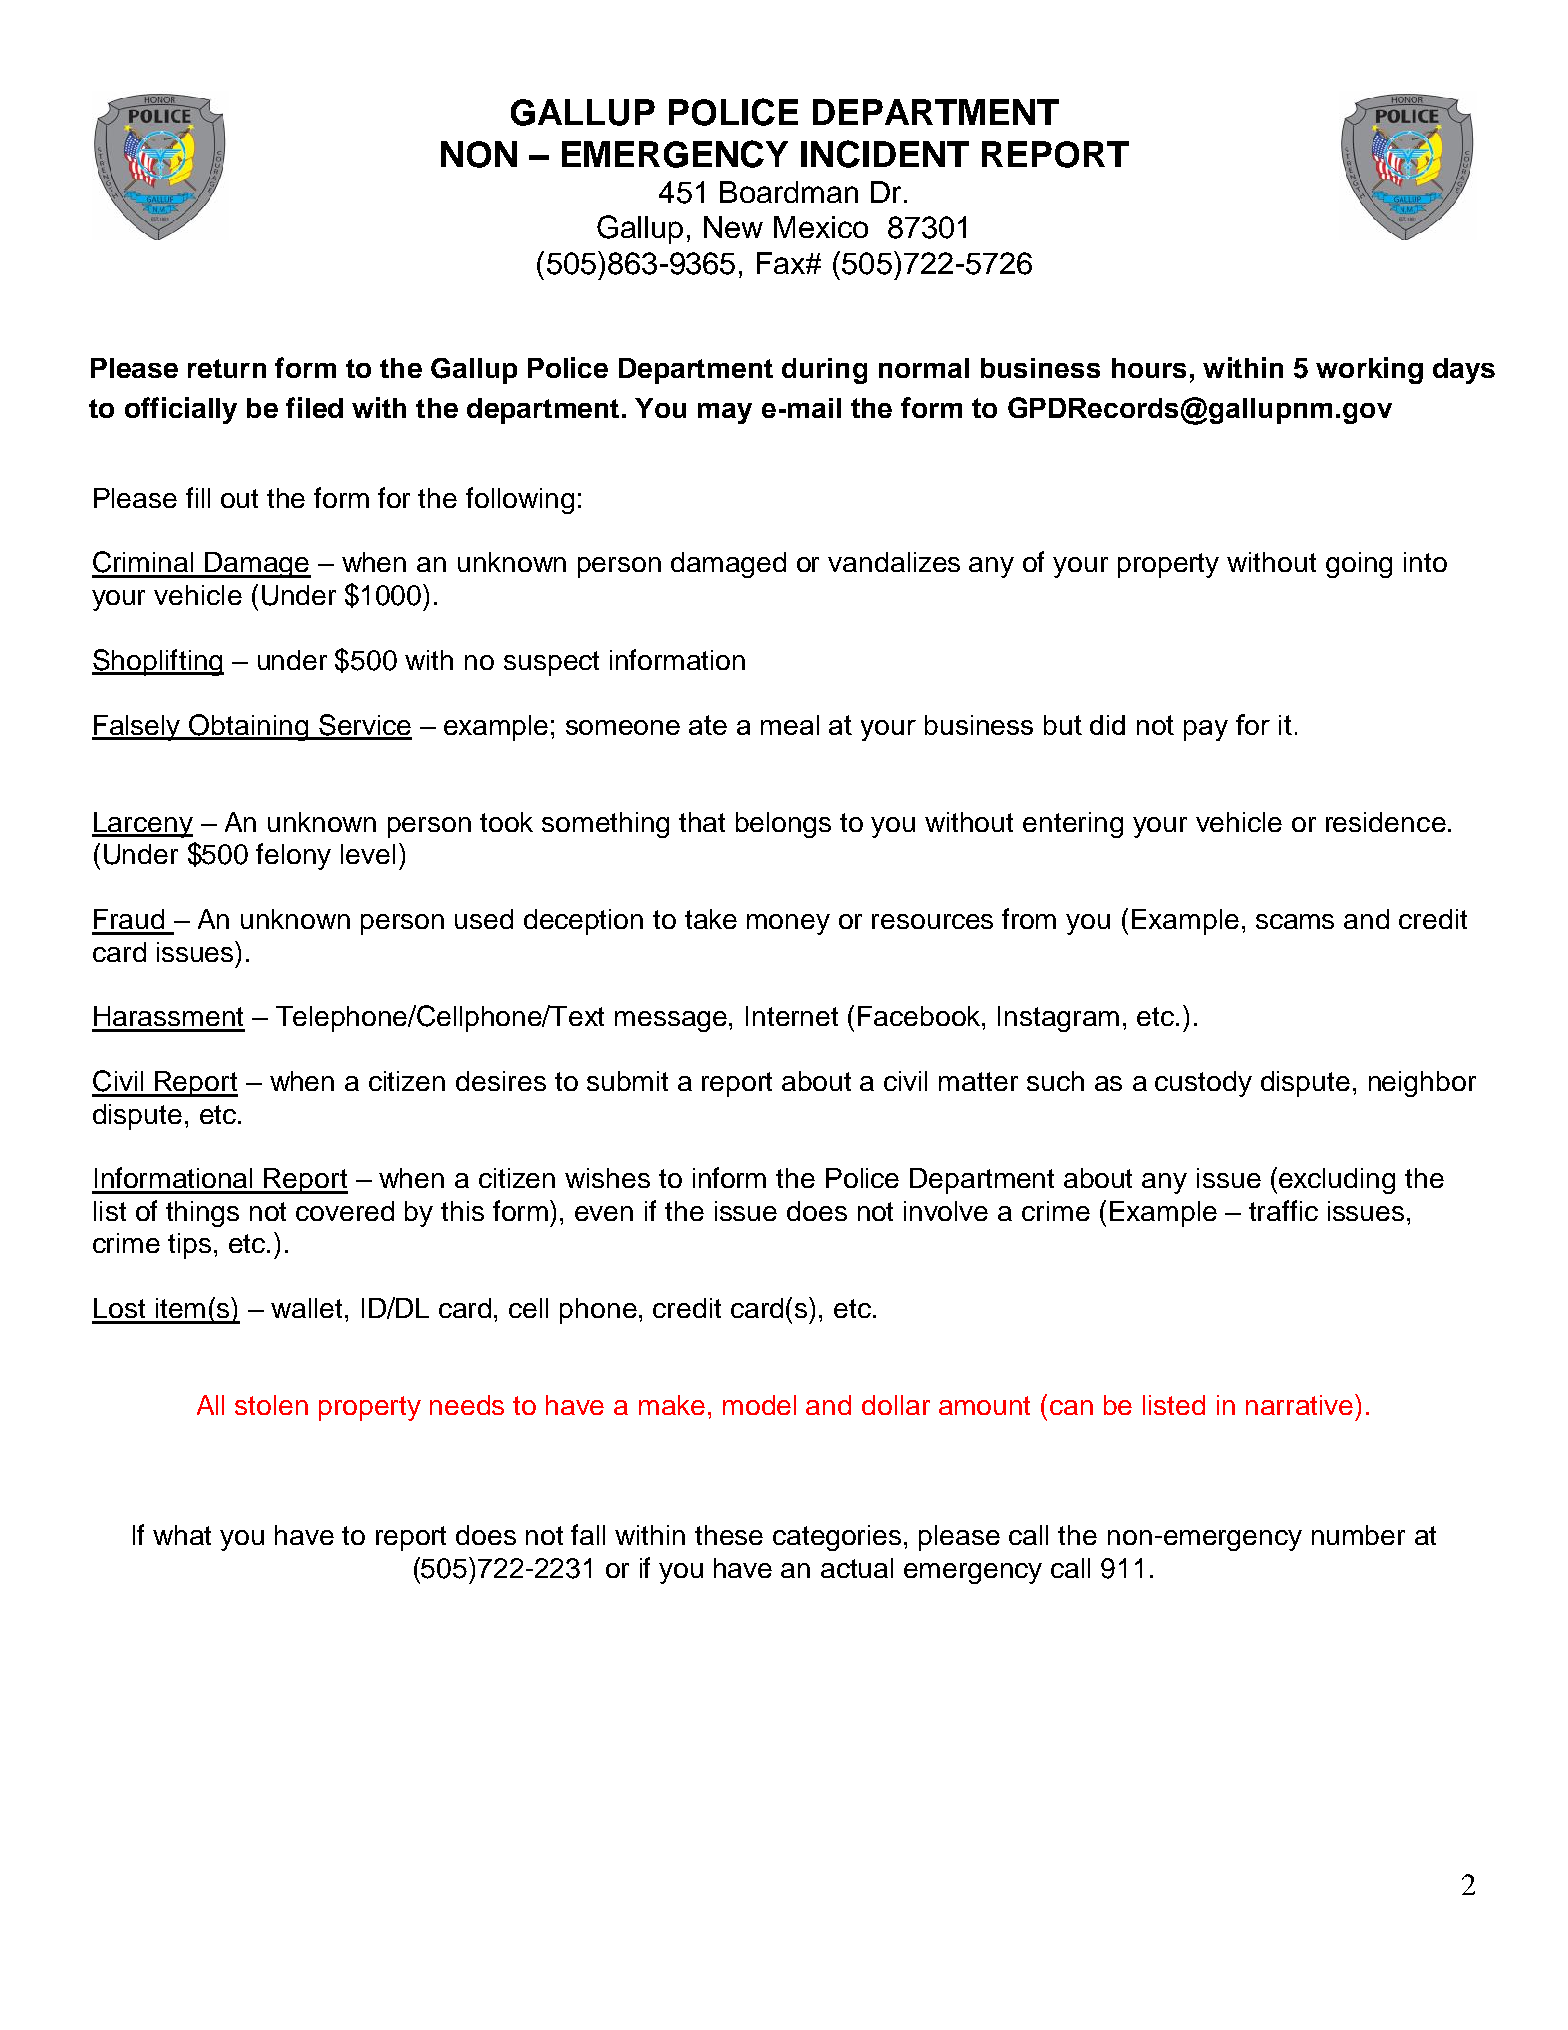 Image resolution: width=1568 pixels, height=2030 pixels. Describe the element at coordinates (1369, 370) in the screenshot. I see `working` at that location.
